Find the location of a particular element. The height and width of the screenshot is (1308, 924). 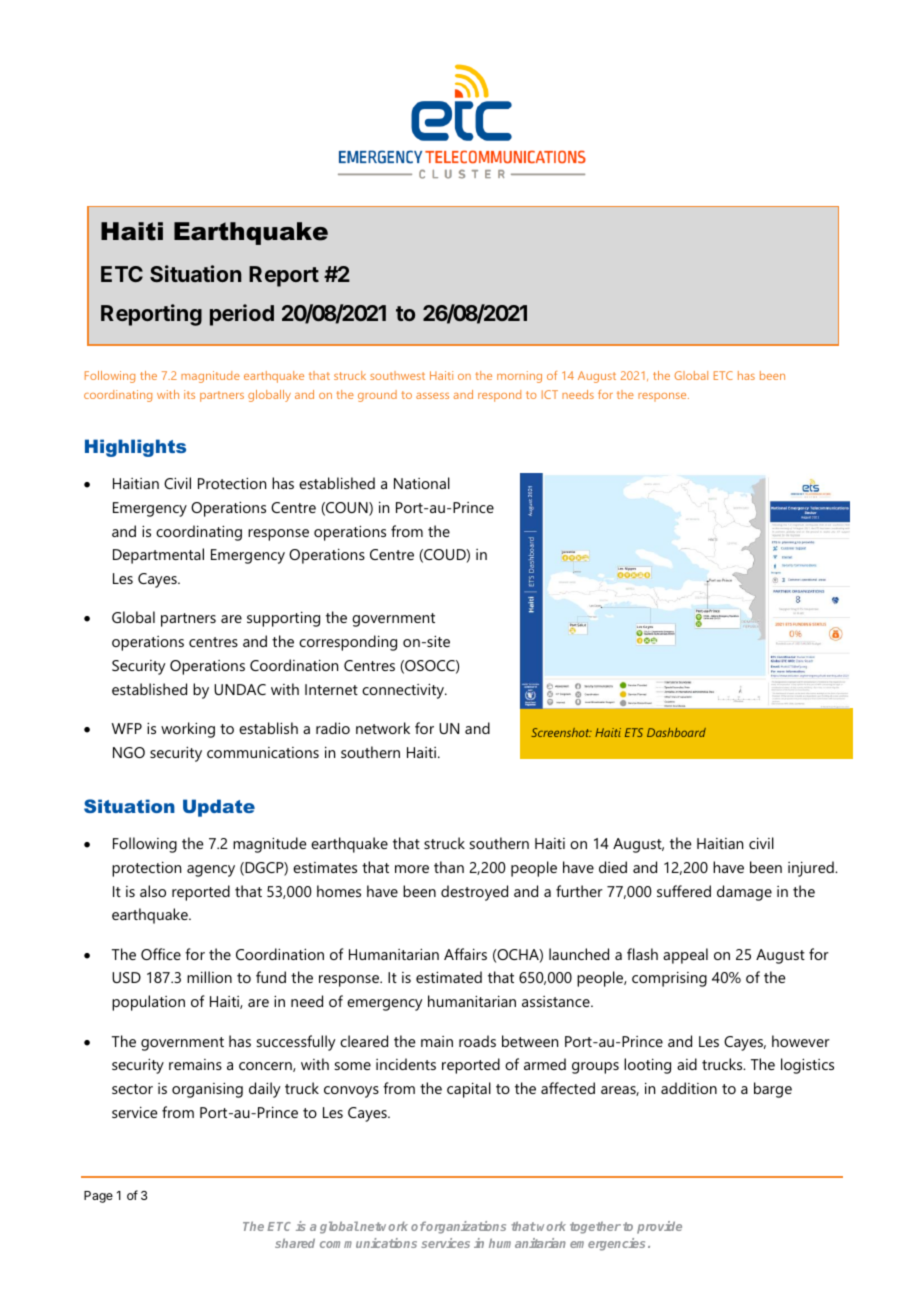

Dashboard is located at coordinates (676, 732).
